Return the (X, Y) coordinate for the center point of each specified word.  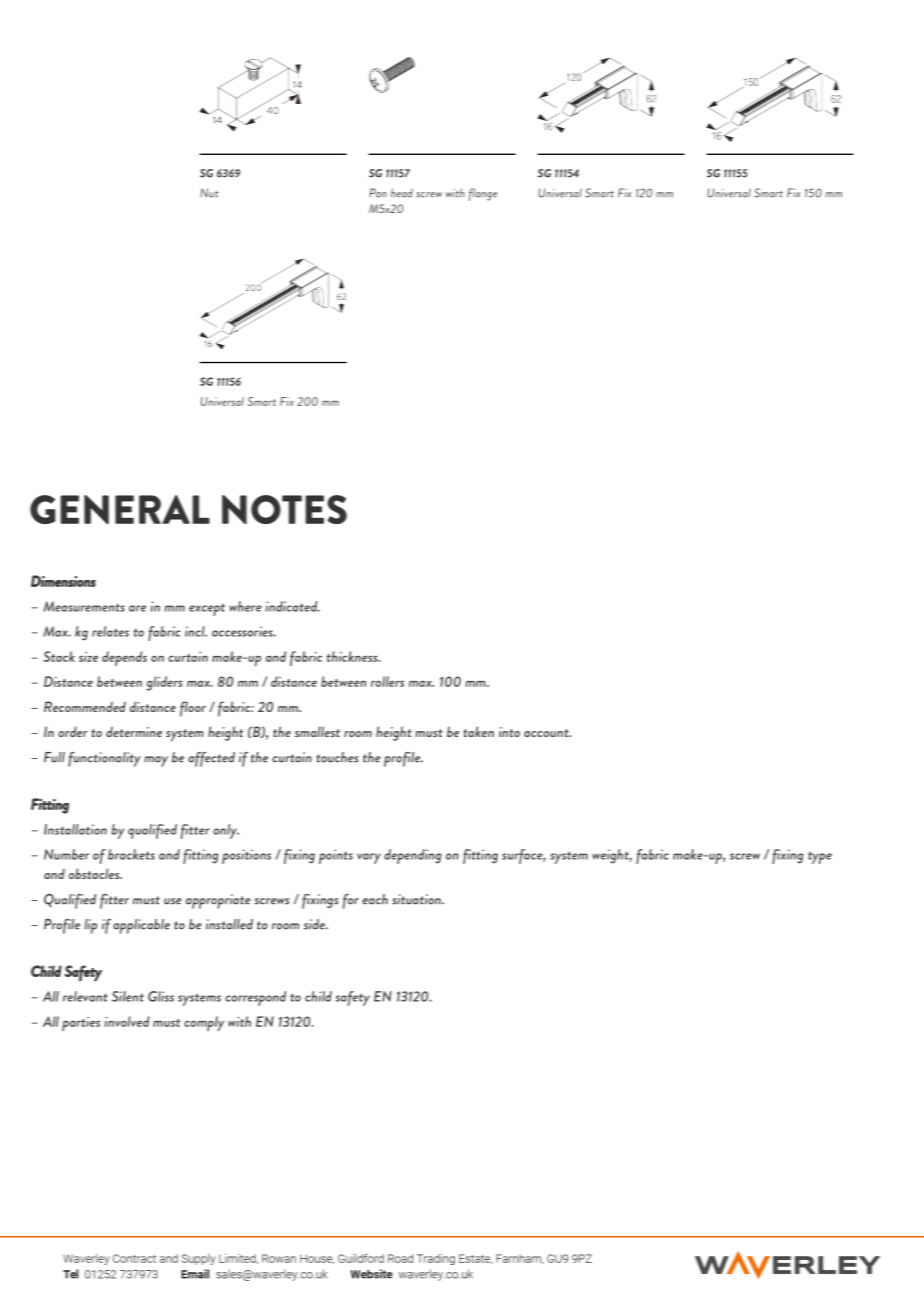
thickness (353, 656)
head (402, 193)
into (509, 732)
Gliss (161, 996)
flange (483, 194)
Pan (378, 193)
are (137, 608)
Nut (209, 193)
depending (412, 856)
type (820, 857)
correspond (255, 998)
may (156, 761)
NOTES (284, 509)
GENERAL (120, 509)
